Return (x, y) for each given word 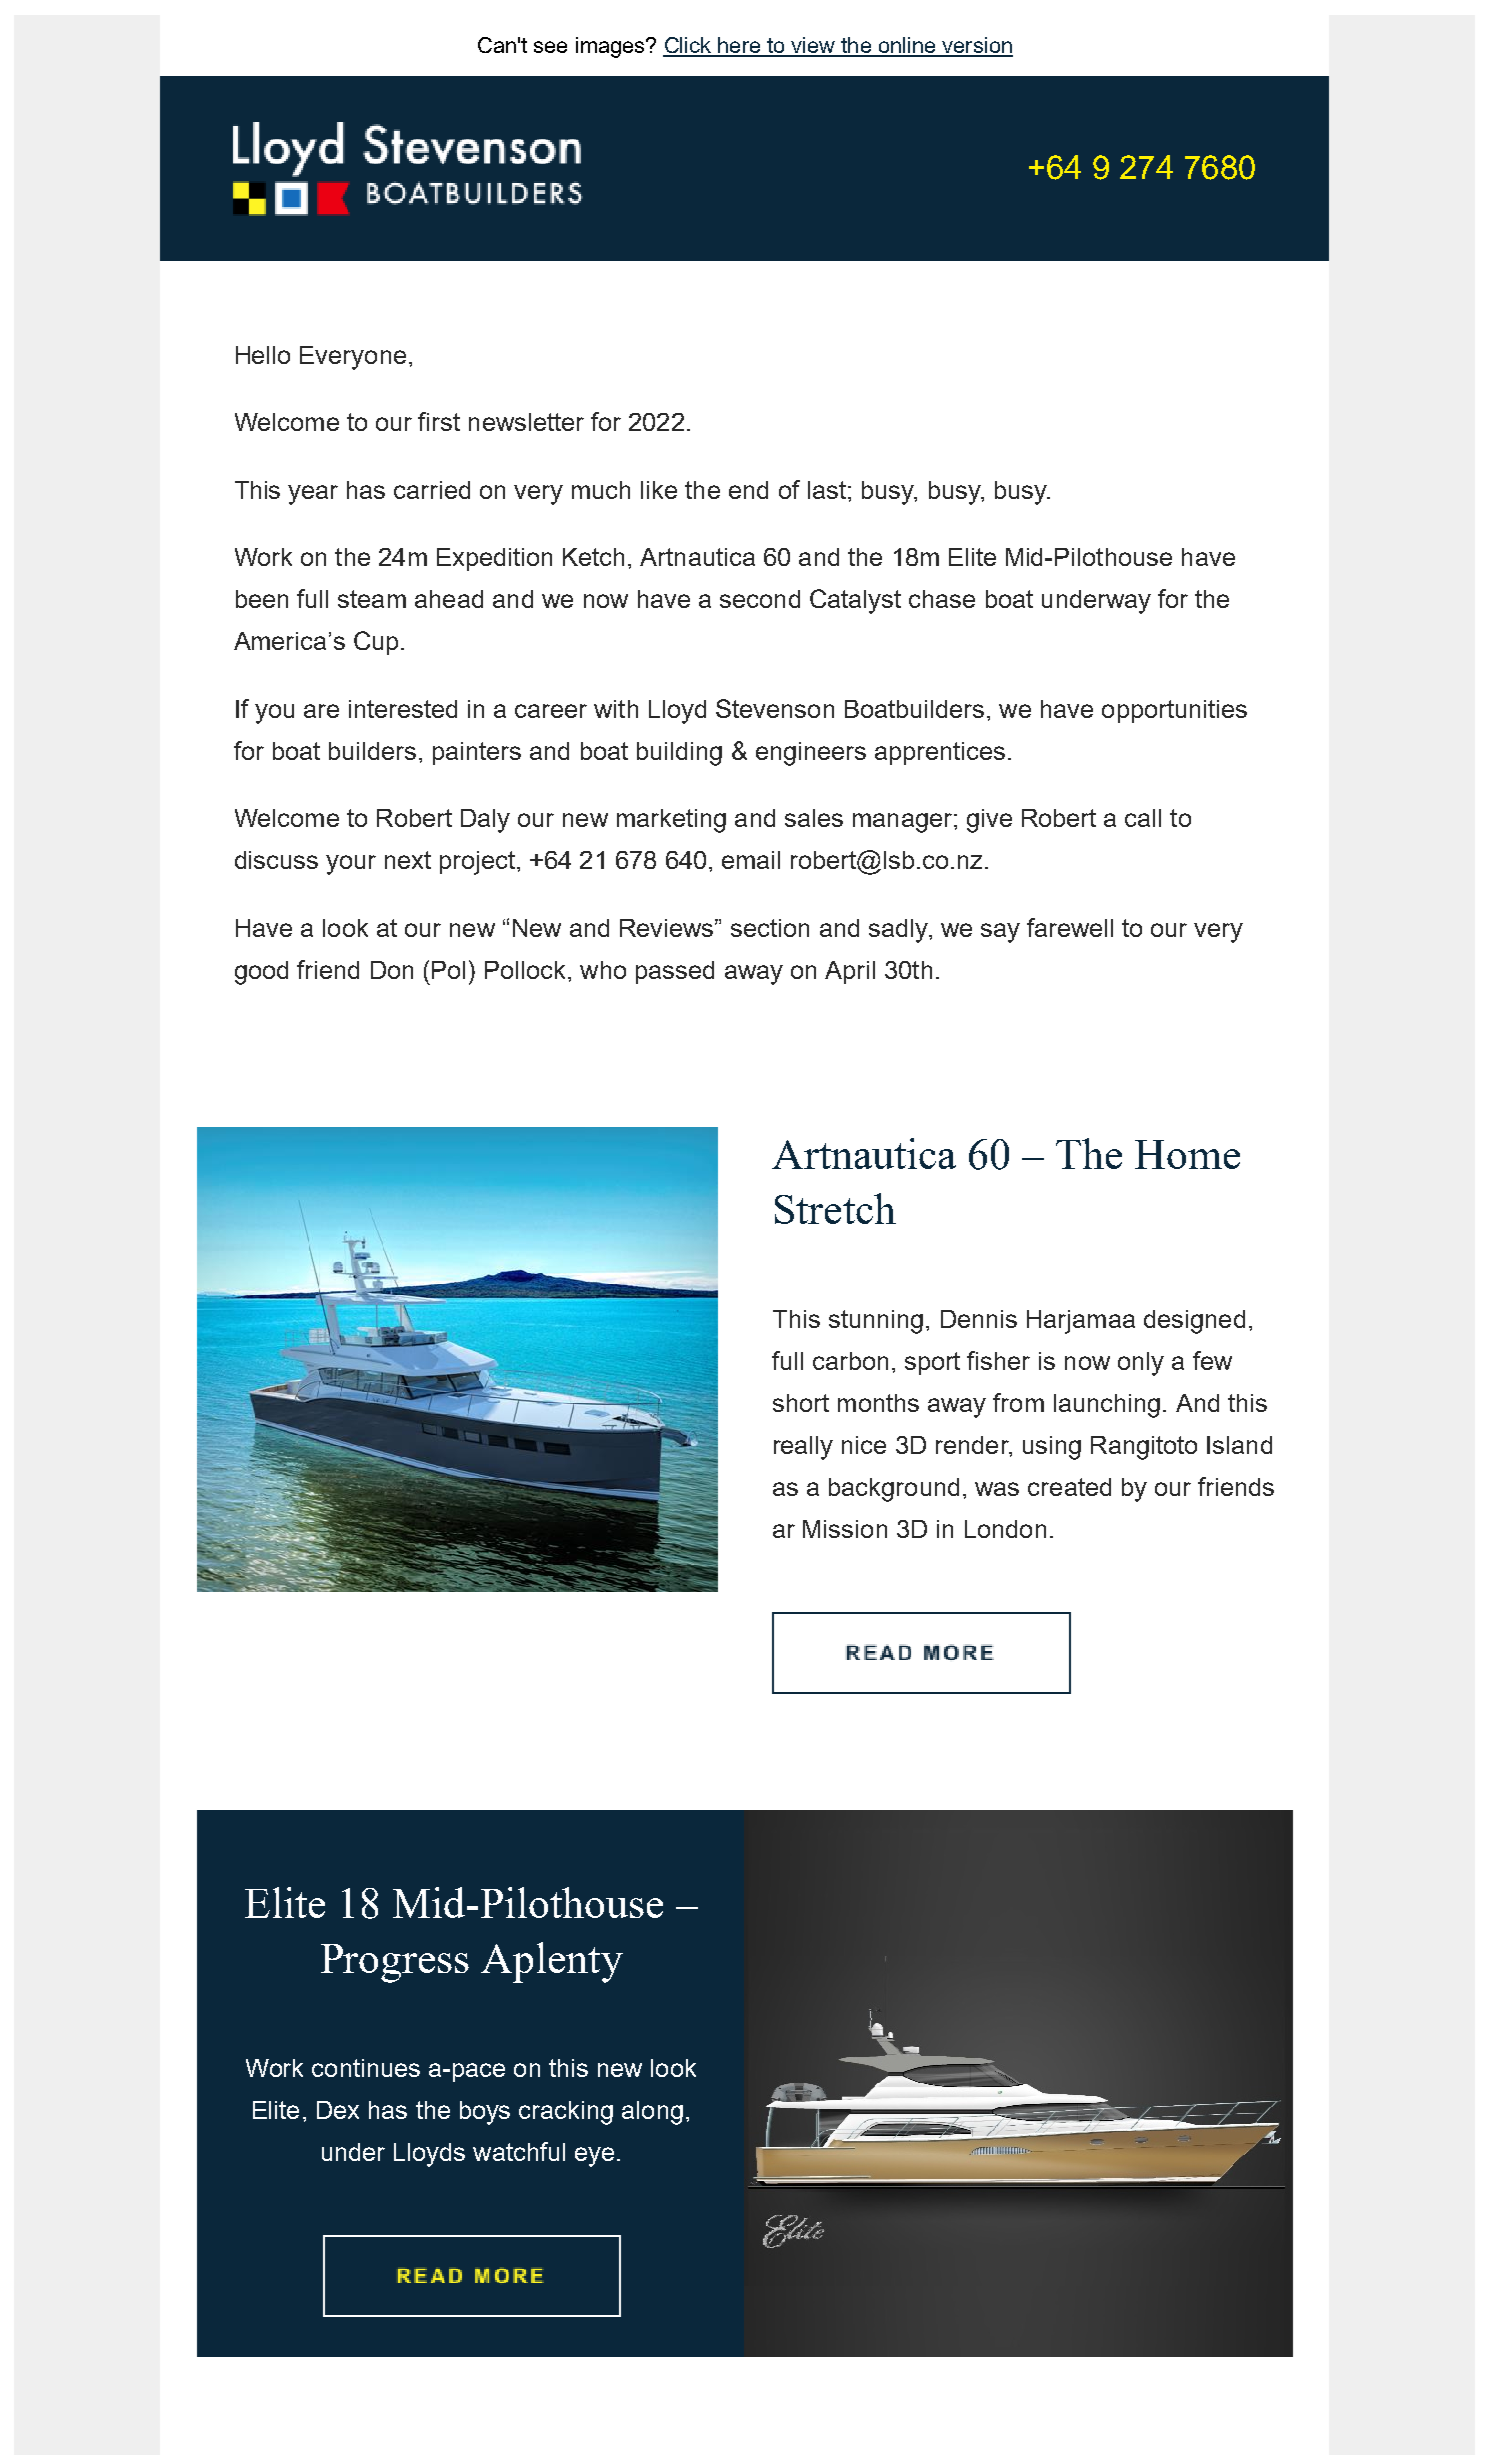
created (1069, 1487)
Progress (395, 1963)
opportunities (1174, 711)
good (261, 973)
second (760, 599)
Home (1187, 1154)
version (976, 46)
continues (366, 2068)
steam (372, 599)
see (550, 47)
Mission (845, 1529)
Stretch (835, 1208)
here (739, 46)
